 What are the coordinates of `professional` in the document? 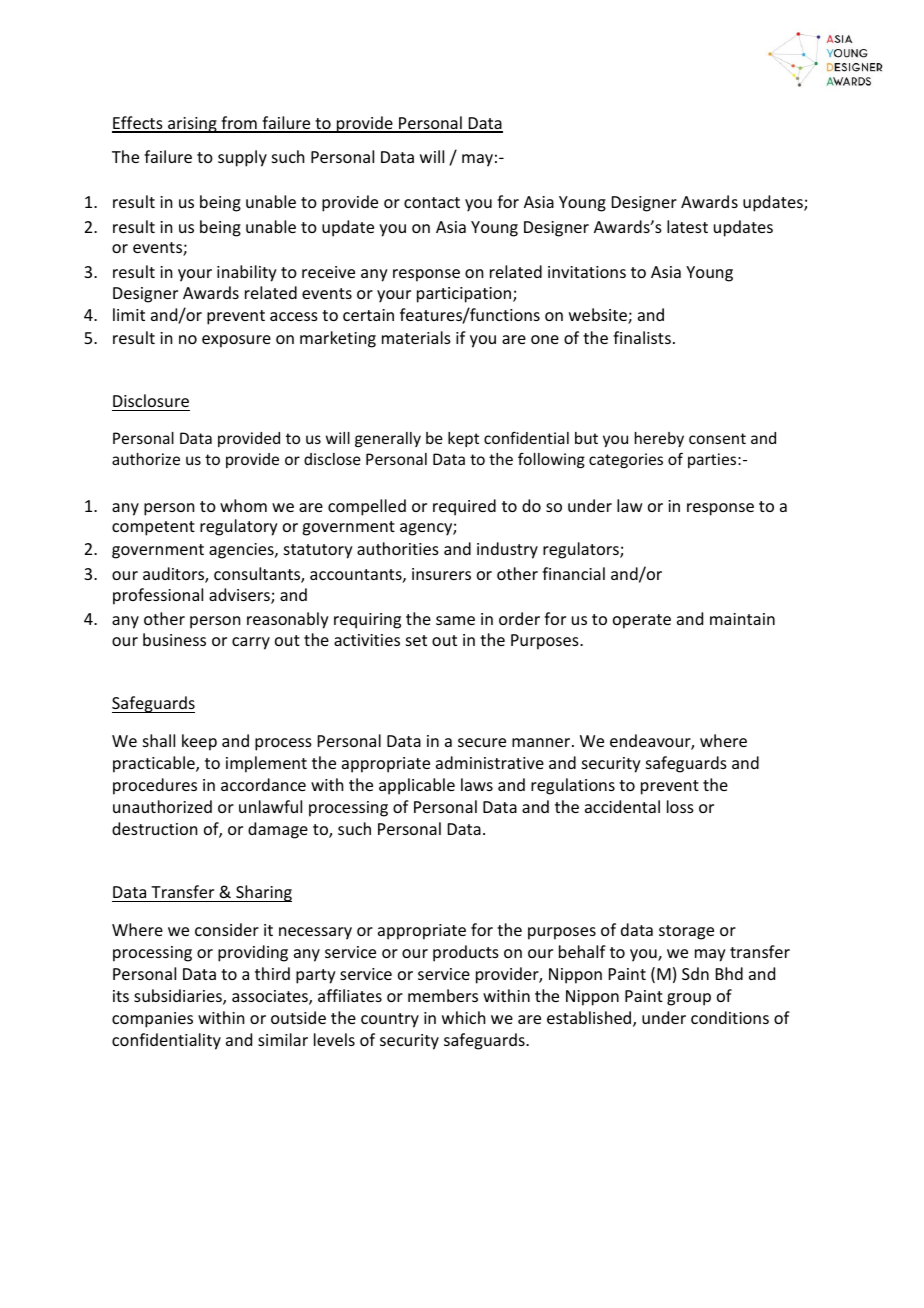 It's located at (158, 596).
